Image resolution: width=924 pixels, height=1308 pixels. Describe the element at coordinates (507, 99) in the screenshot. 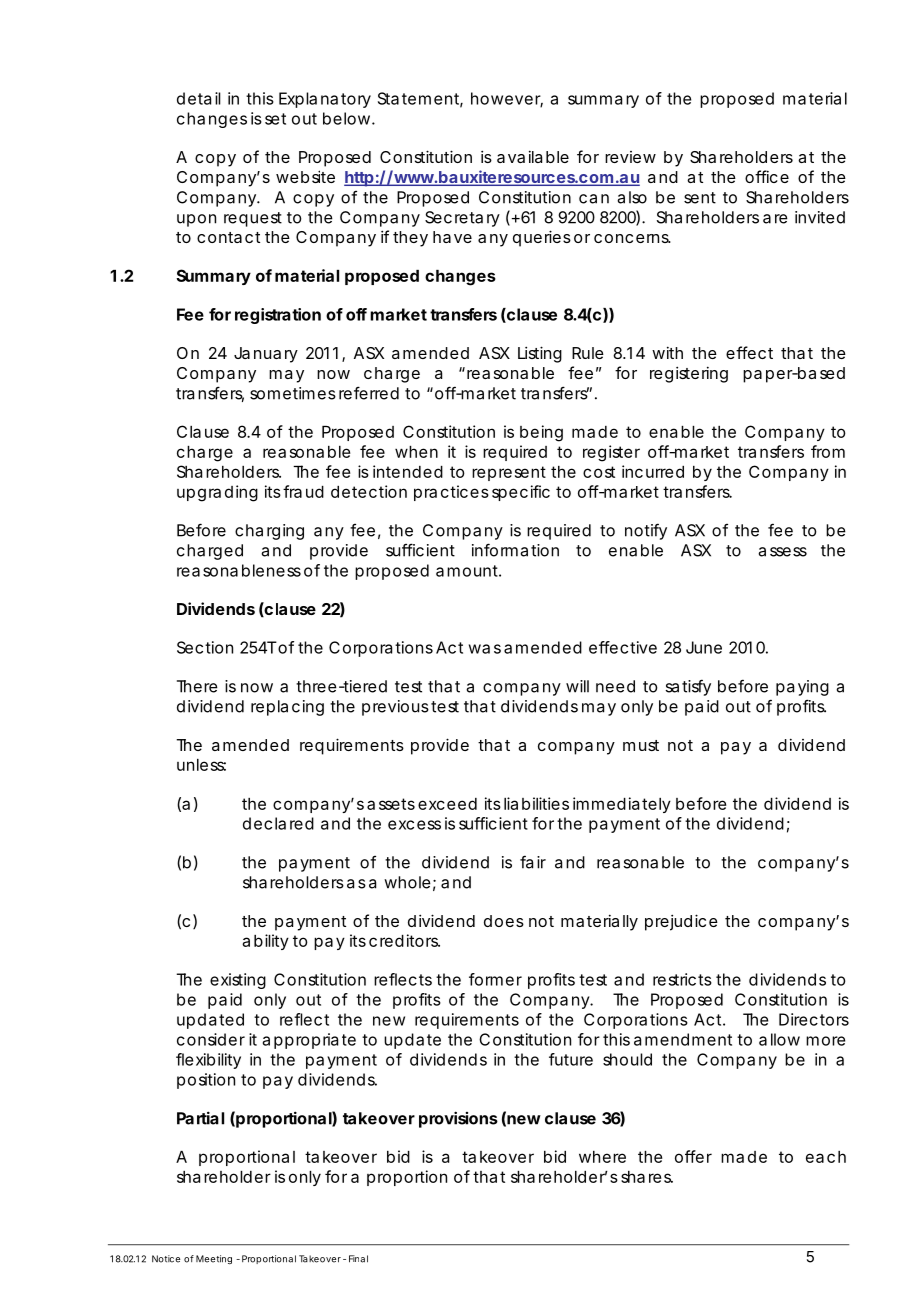

I see `however` at that location.
